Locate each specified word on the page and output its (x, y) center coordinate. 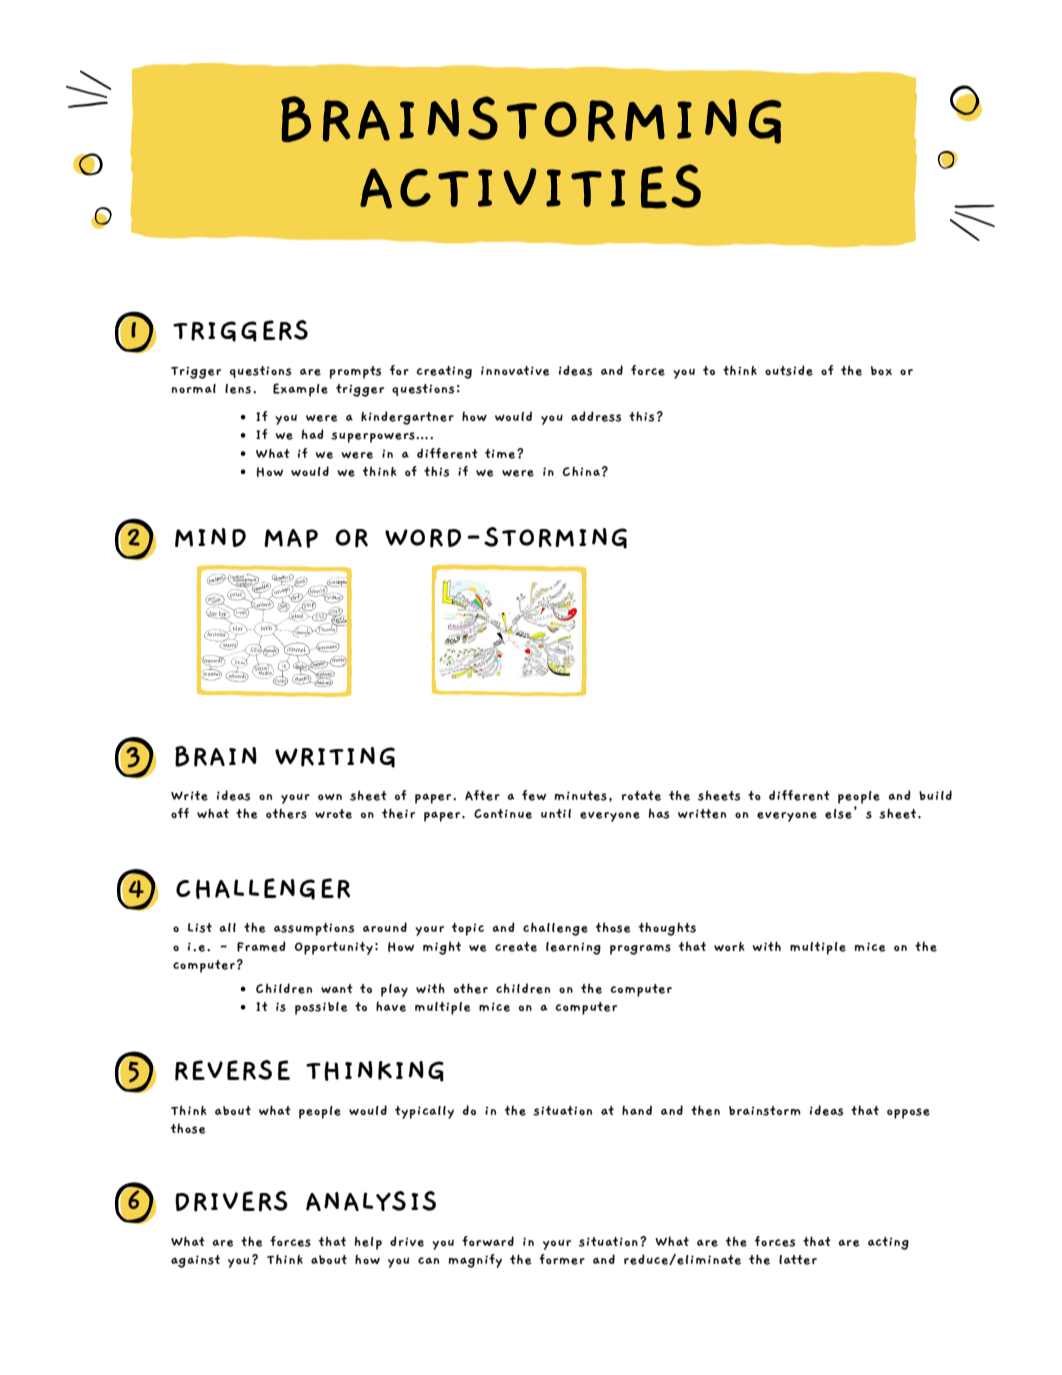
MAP (291, 538)
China (581, 471)
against (195, 1261)
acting (888, 1243)
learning (573, 948)
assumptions (314, 929)
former (562, 1259)
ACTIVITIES (530, 186)
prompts (355, 372)
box (881, 371)
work (729, 947)
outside (789, 370)
